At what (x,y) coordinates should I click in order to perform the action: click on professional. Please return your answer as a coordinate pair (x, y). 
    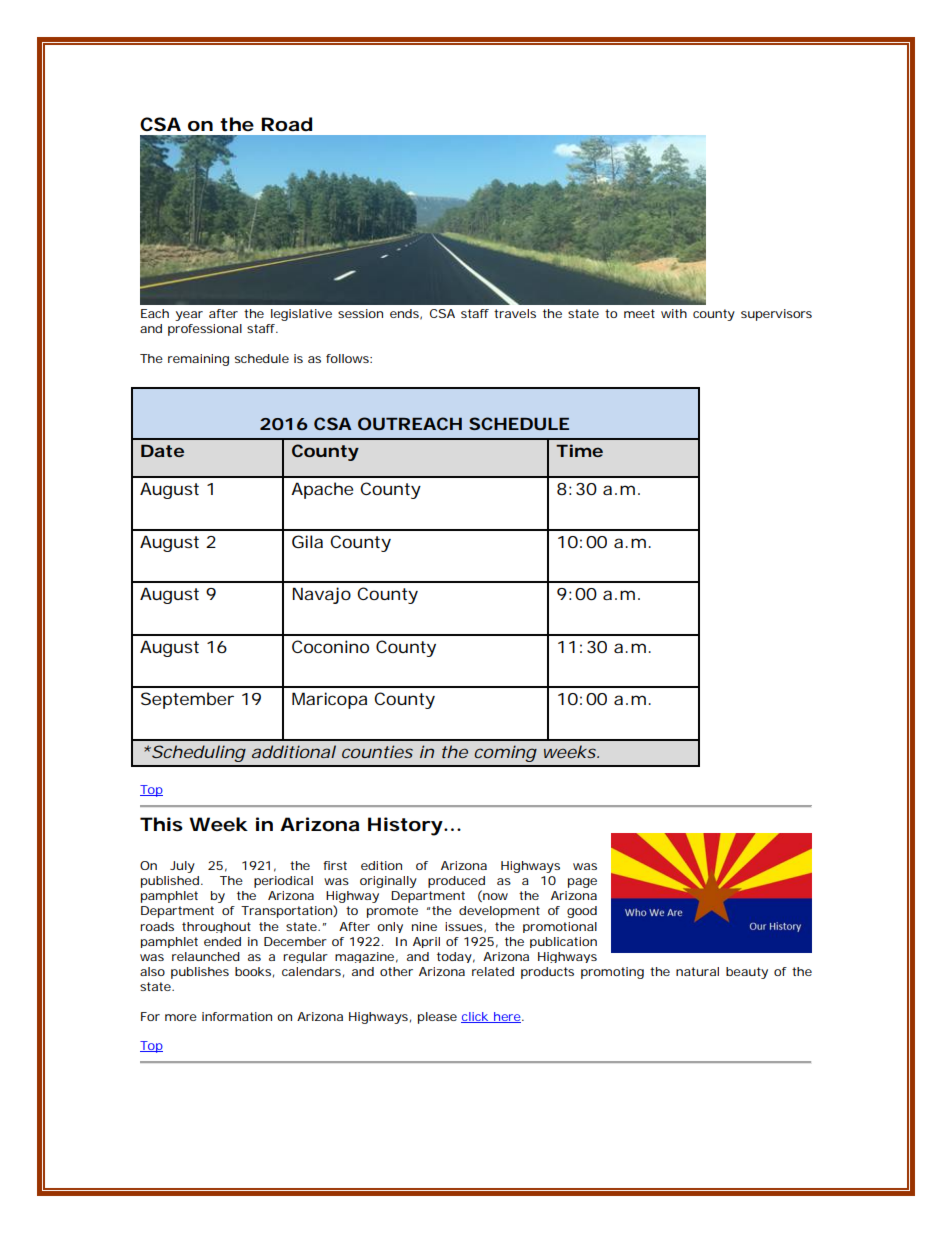
    Looking at the image, I should click on (205, 330).
